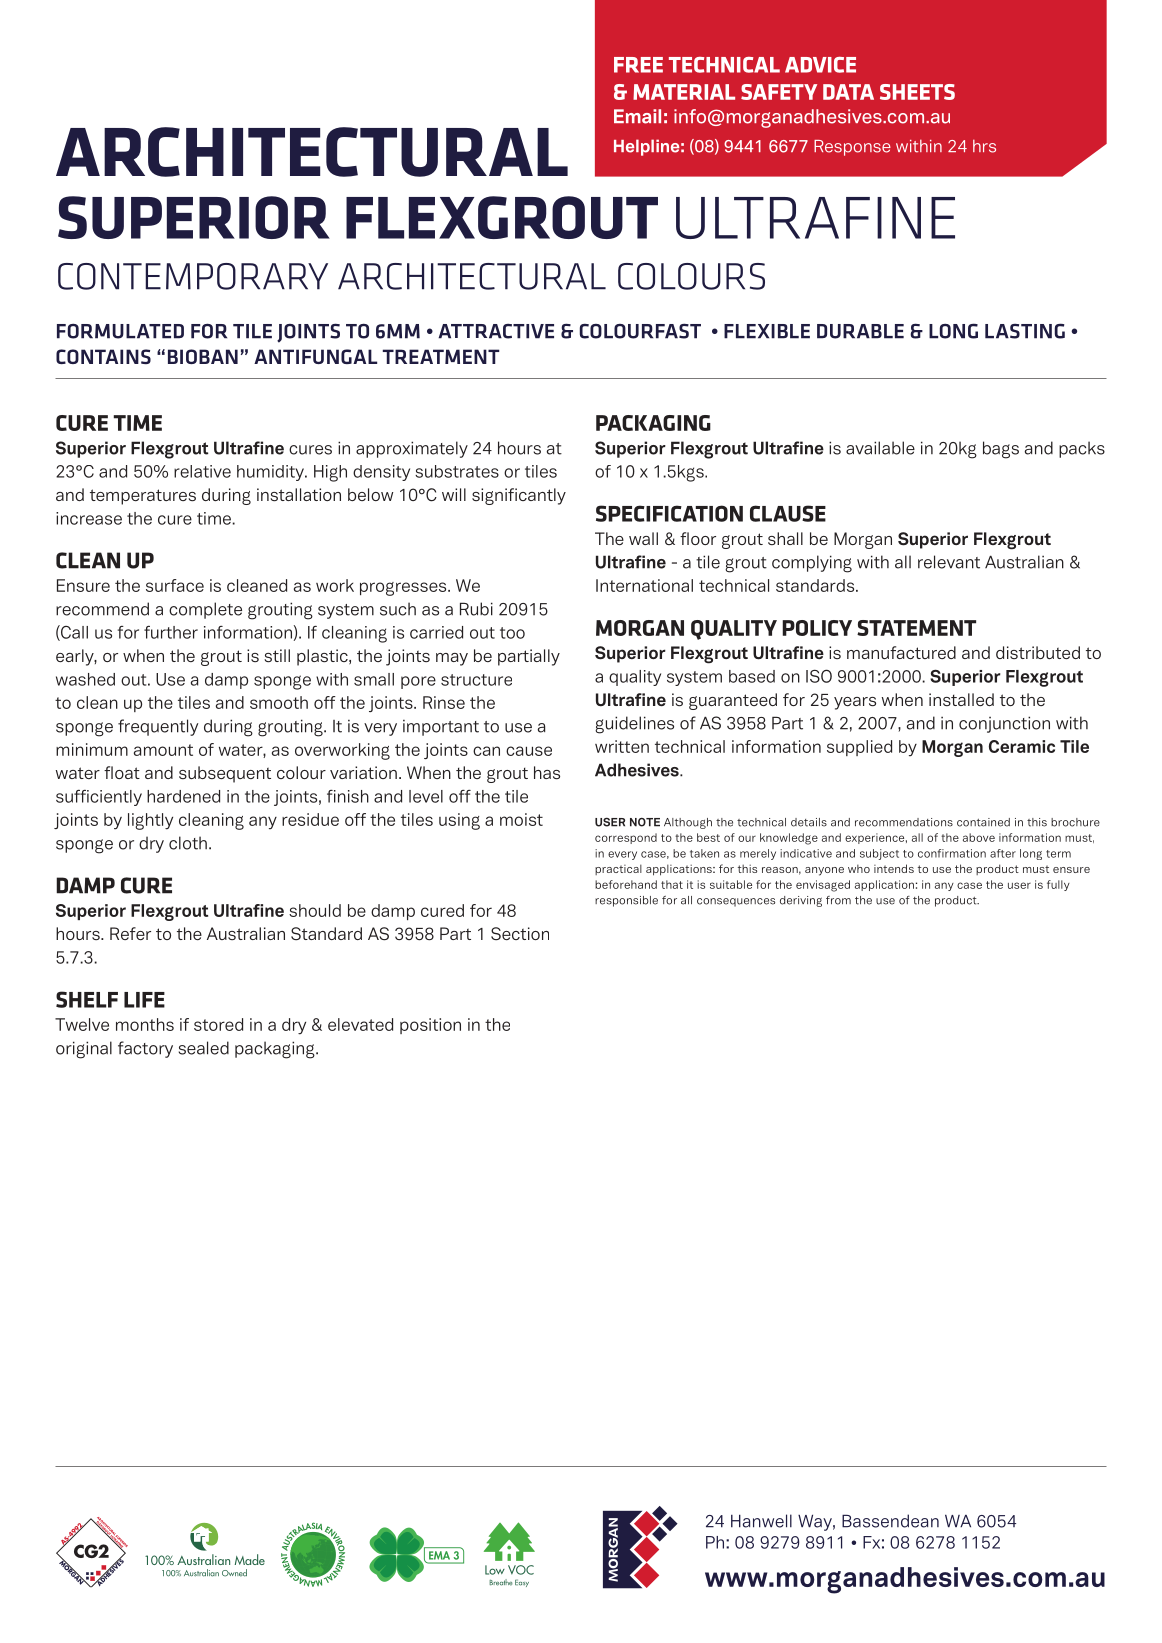  Describe the element at coordinates (917, 92) in the page. I see `SHEETS` at that location.
